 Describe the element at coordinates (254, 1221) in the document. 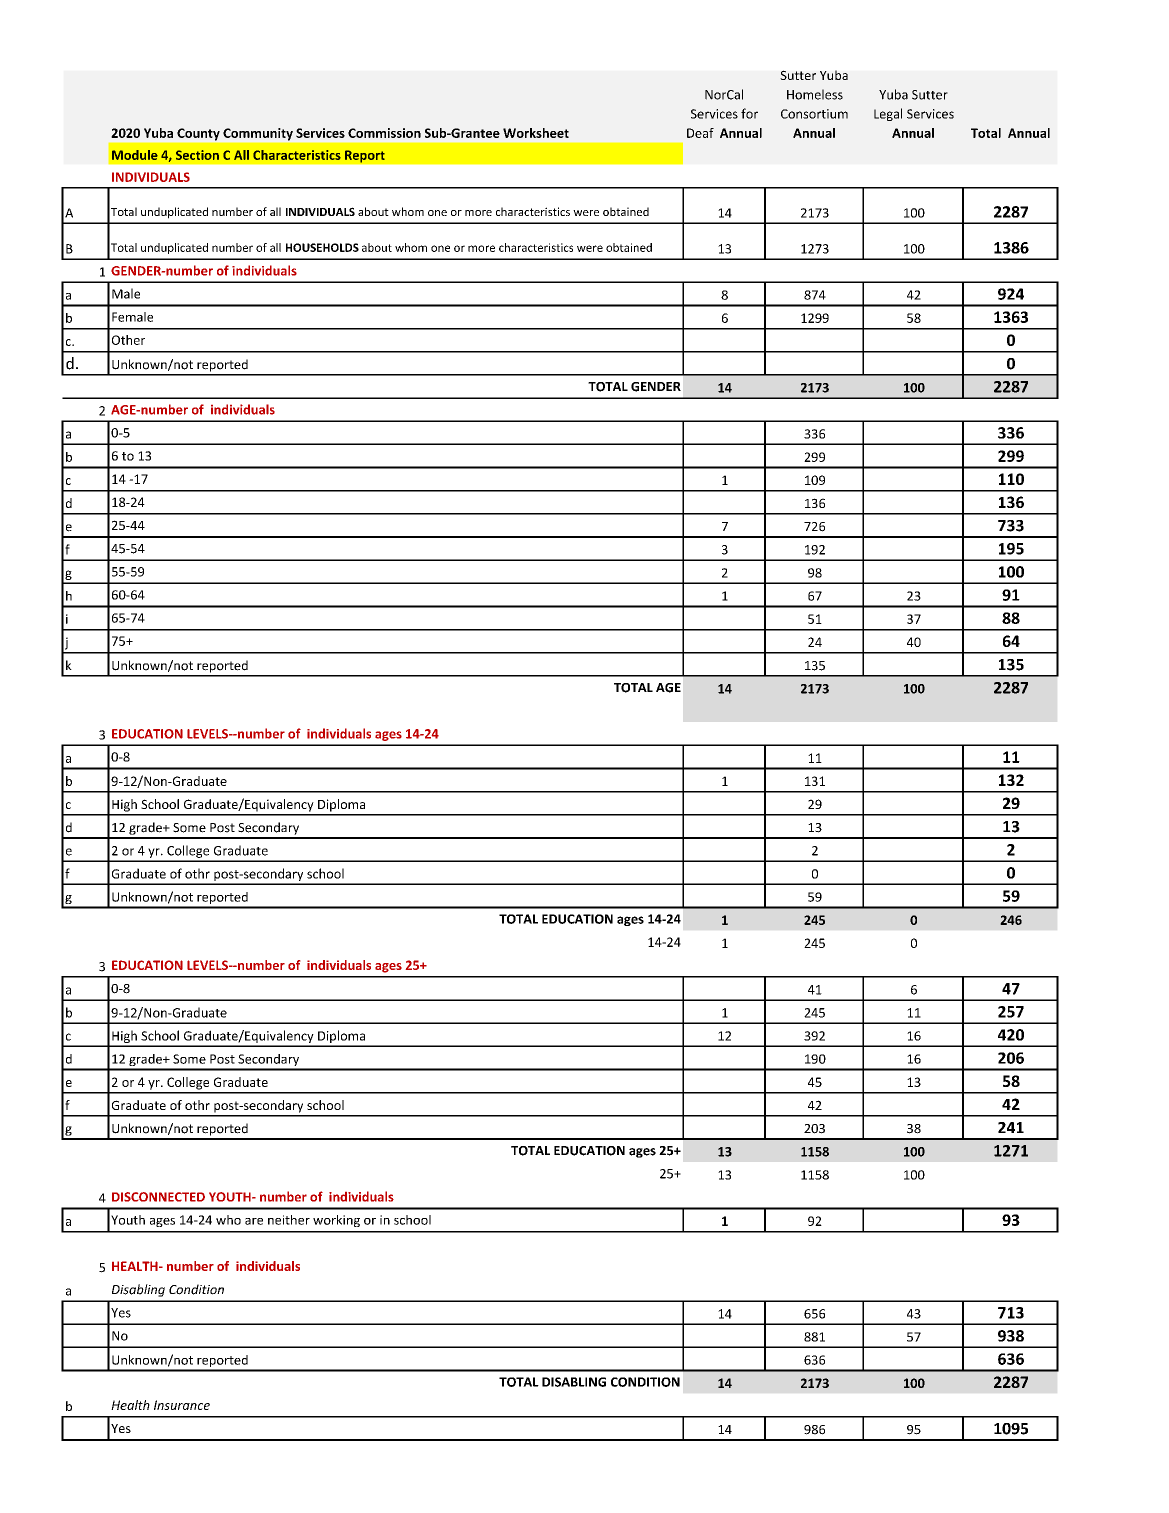

I see `are` at that location.
